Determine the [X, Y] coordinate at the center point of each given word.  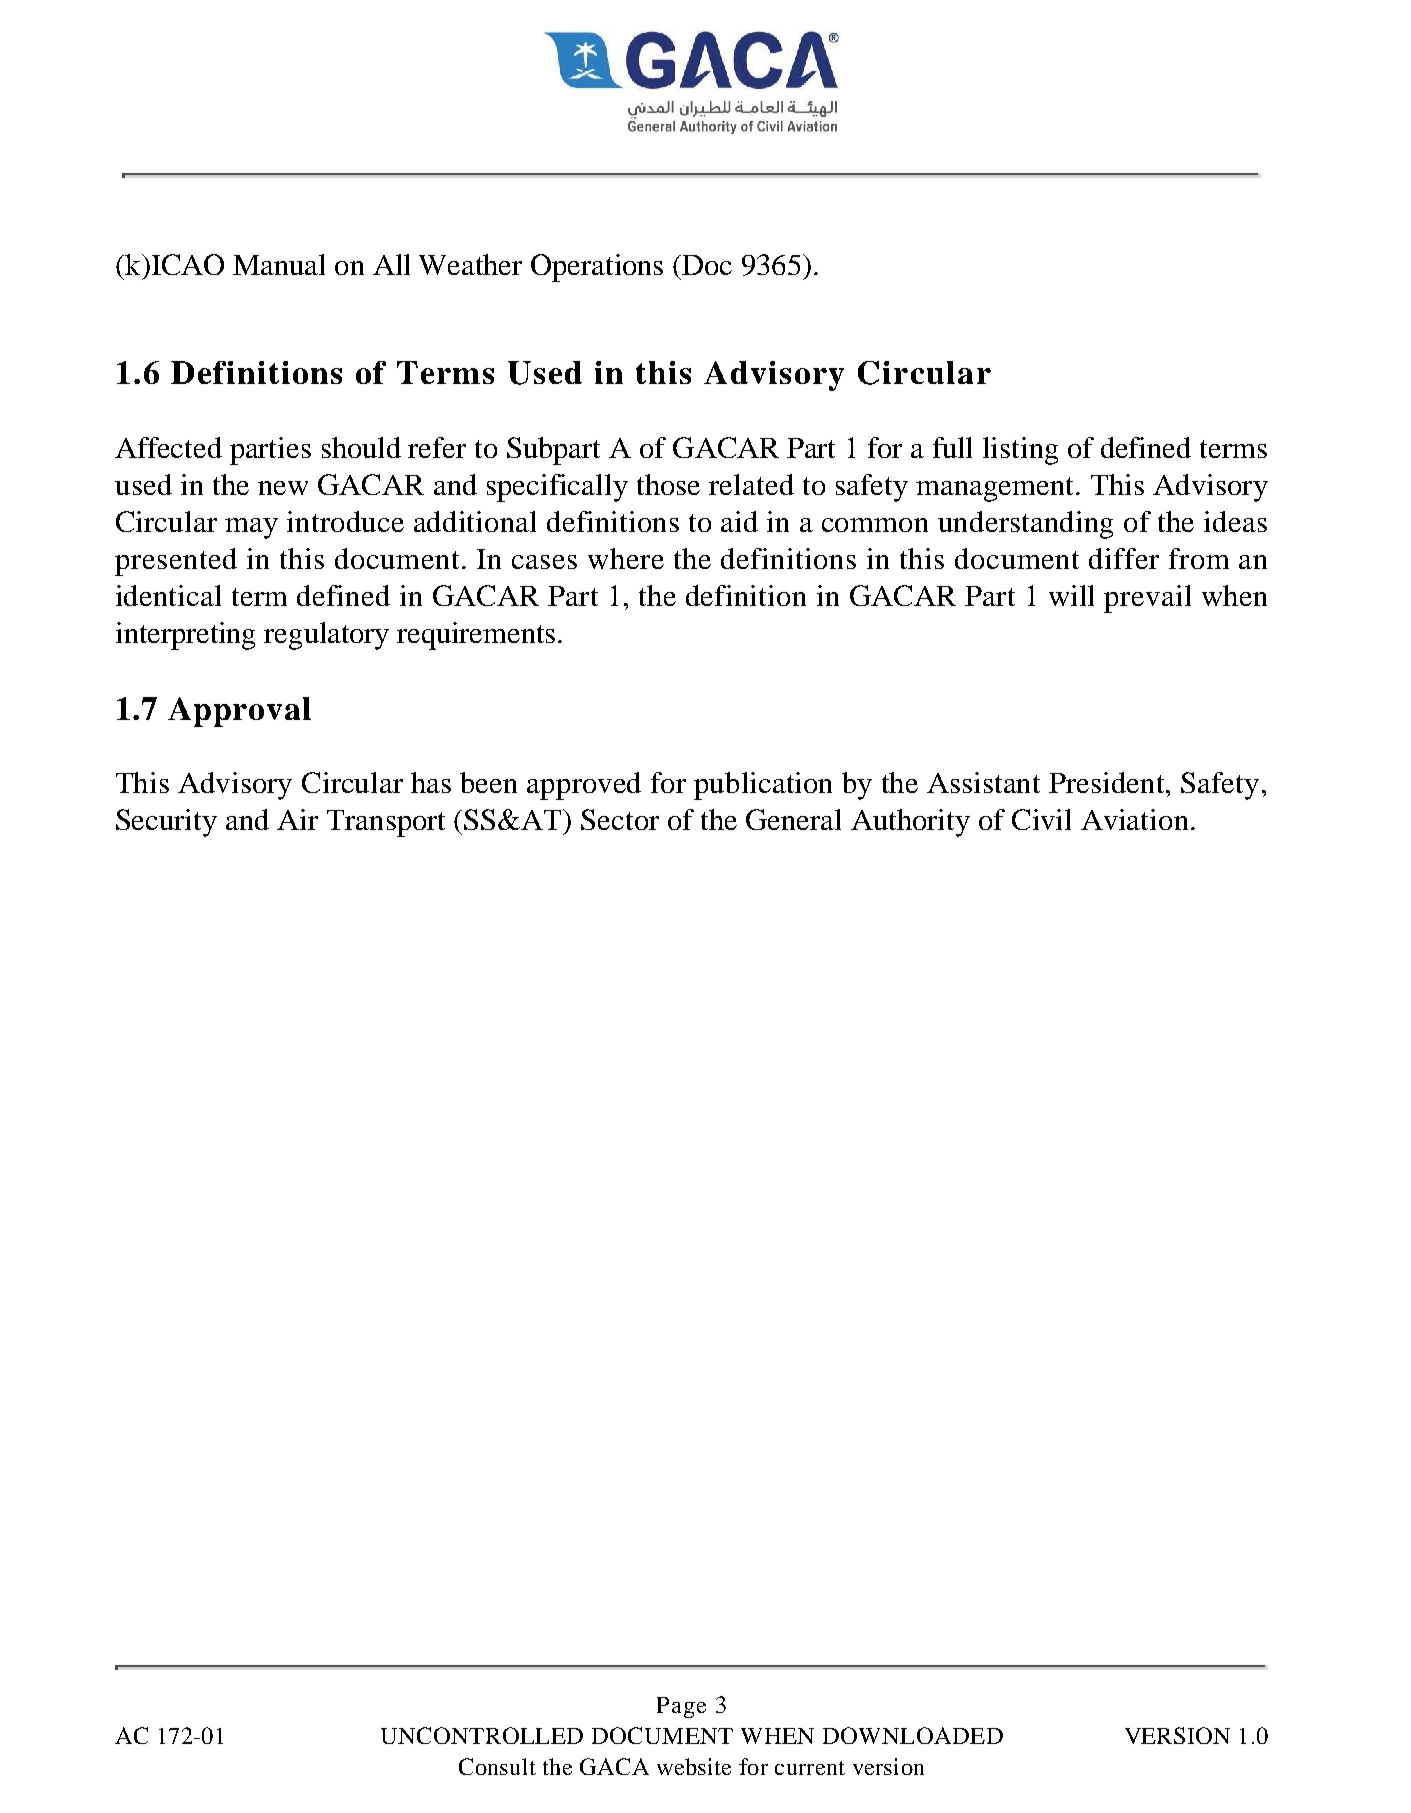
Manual [279, 264]
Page [681, 1707]
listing [1020, 451]
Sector [620, 819]
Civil [1041, 819]
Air [297, 819]
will [1071, 595]
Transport [386, 823]
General [793, 819]
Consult [497, 1766]
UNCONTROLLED [482, 1735]
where [626, 558]
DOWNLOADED [913, 1735]
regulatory [326, 636]
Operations [597, 268]
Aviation [1134, 819]
